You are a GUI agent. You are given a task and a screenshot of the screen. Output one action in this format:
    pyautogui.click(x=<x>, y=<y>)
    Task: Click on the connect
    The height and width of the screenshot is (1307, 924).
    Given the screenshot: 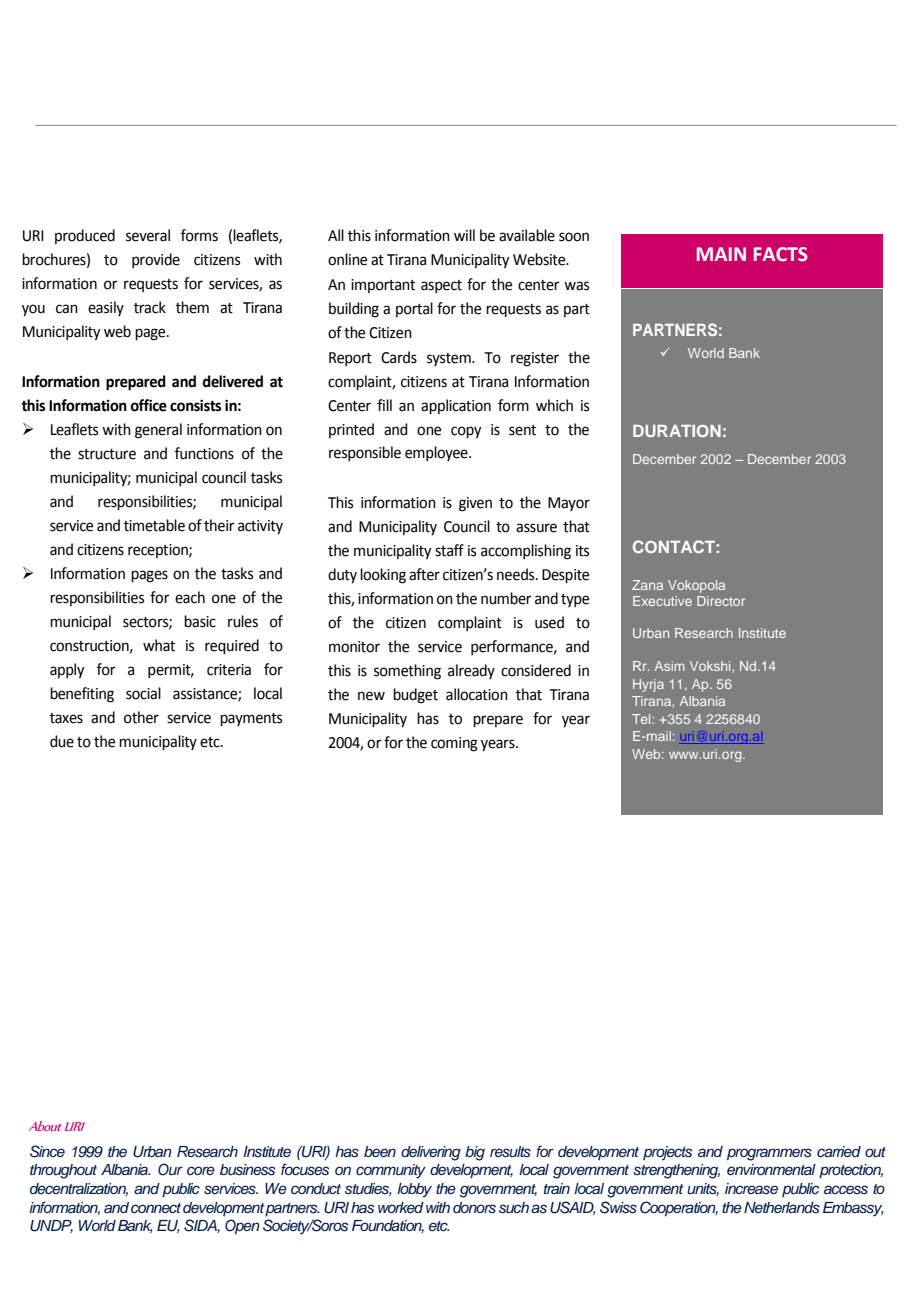 What is the action you would take?
    pyautogui.click(x=156, y=1208)
